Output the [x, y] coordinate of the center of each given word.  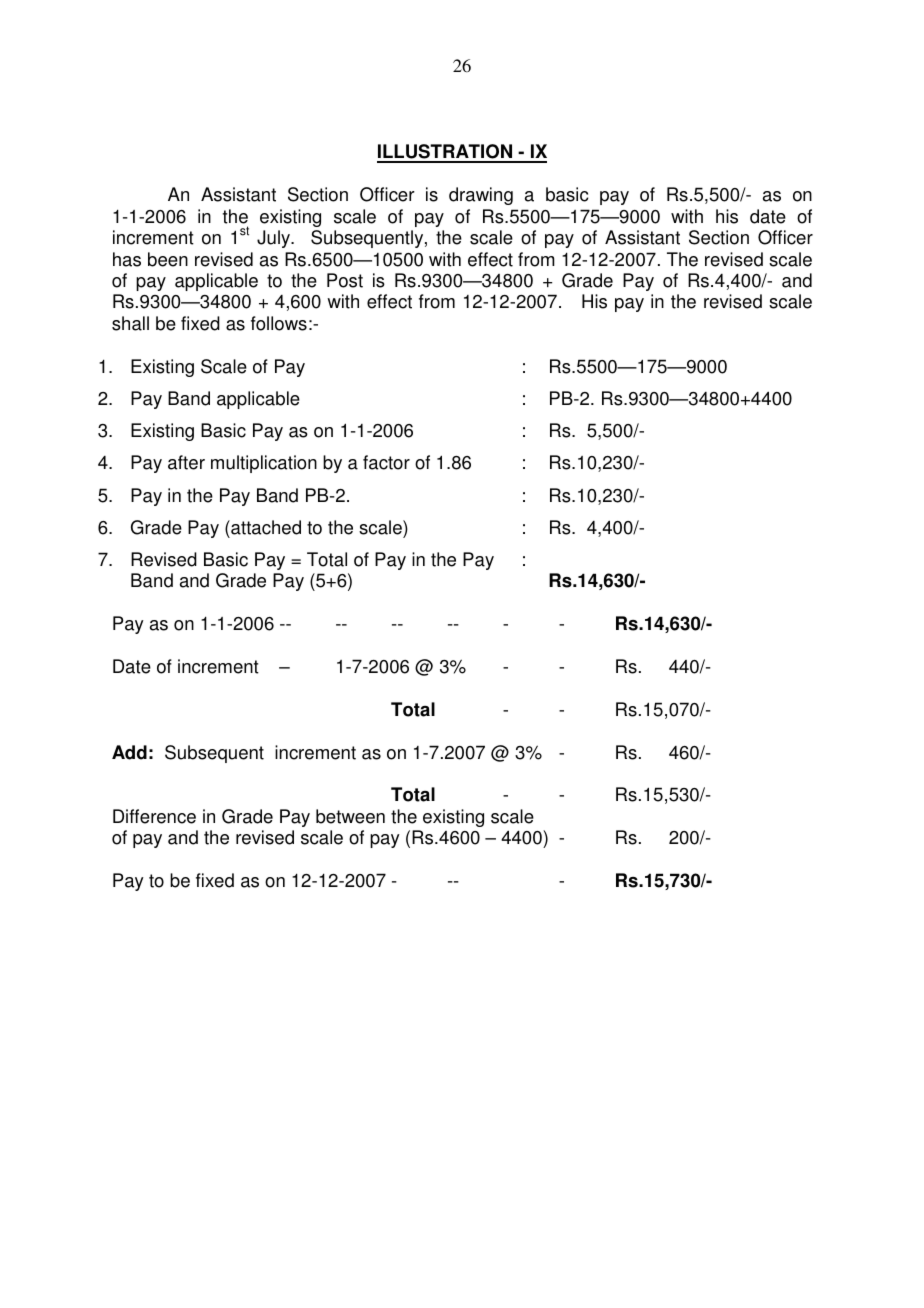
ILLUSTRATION [446, 153]
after [186, 462]
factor [386, 462]
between [350, 816]
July [274, 239]
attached [265, 527]
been [168, 259]
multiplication [264, 464]
